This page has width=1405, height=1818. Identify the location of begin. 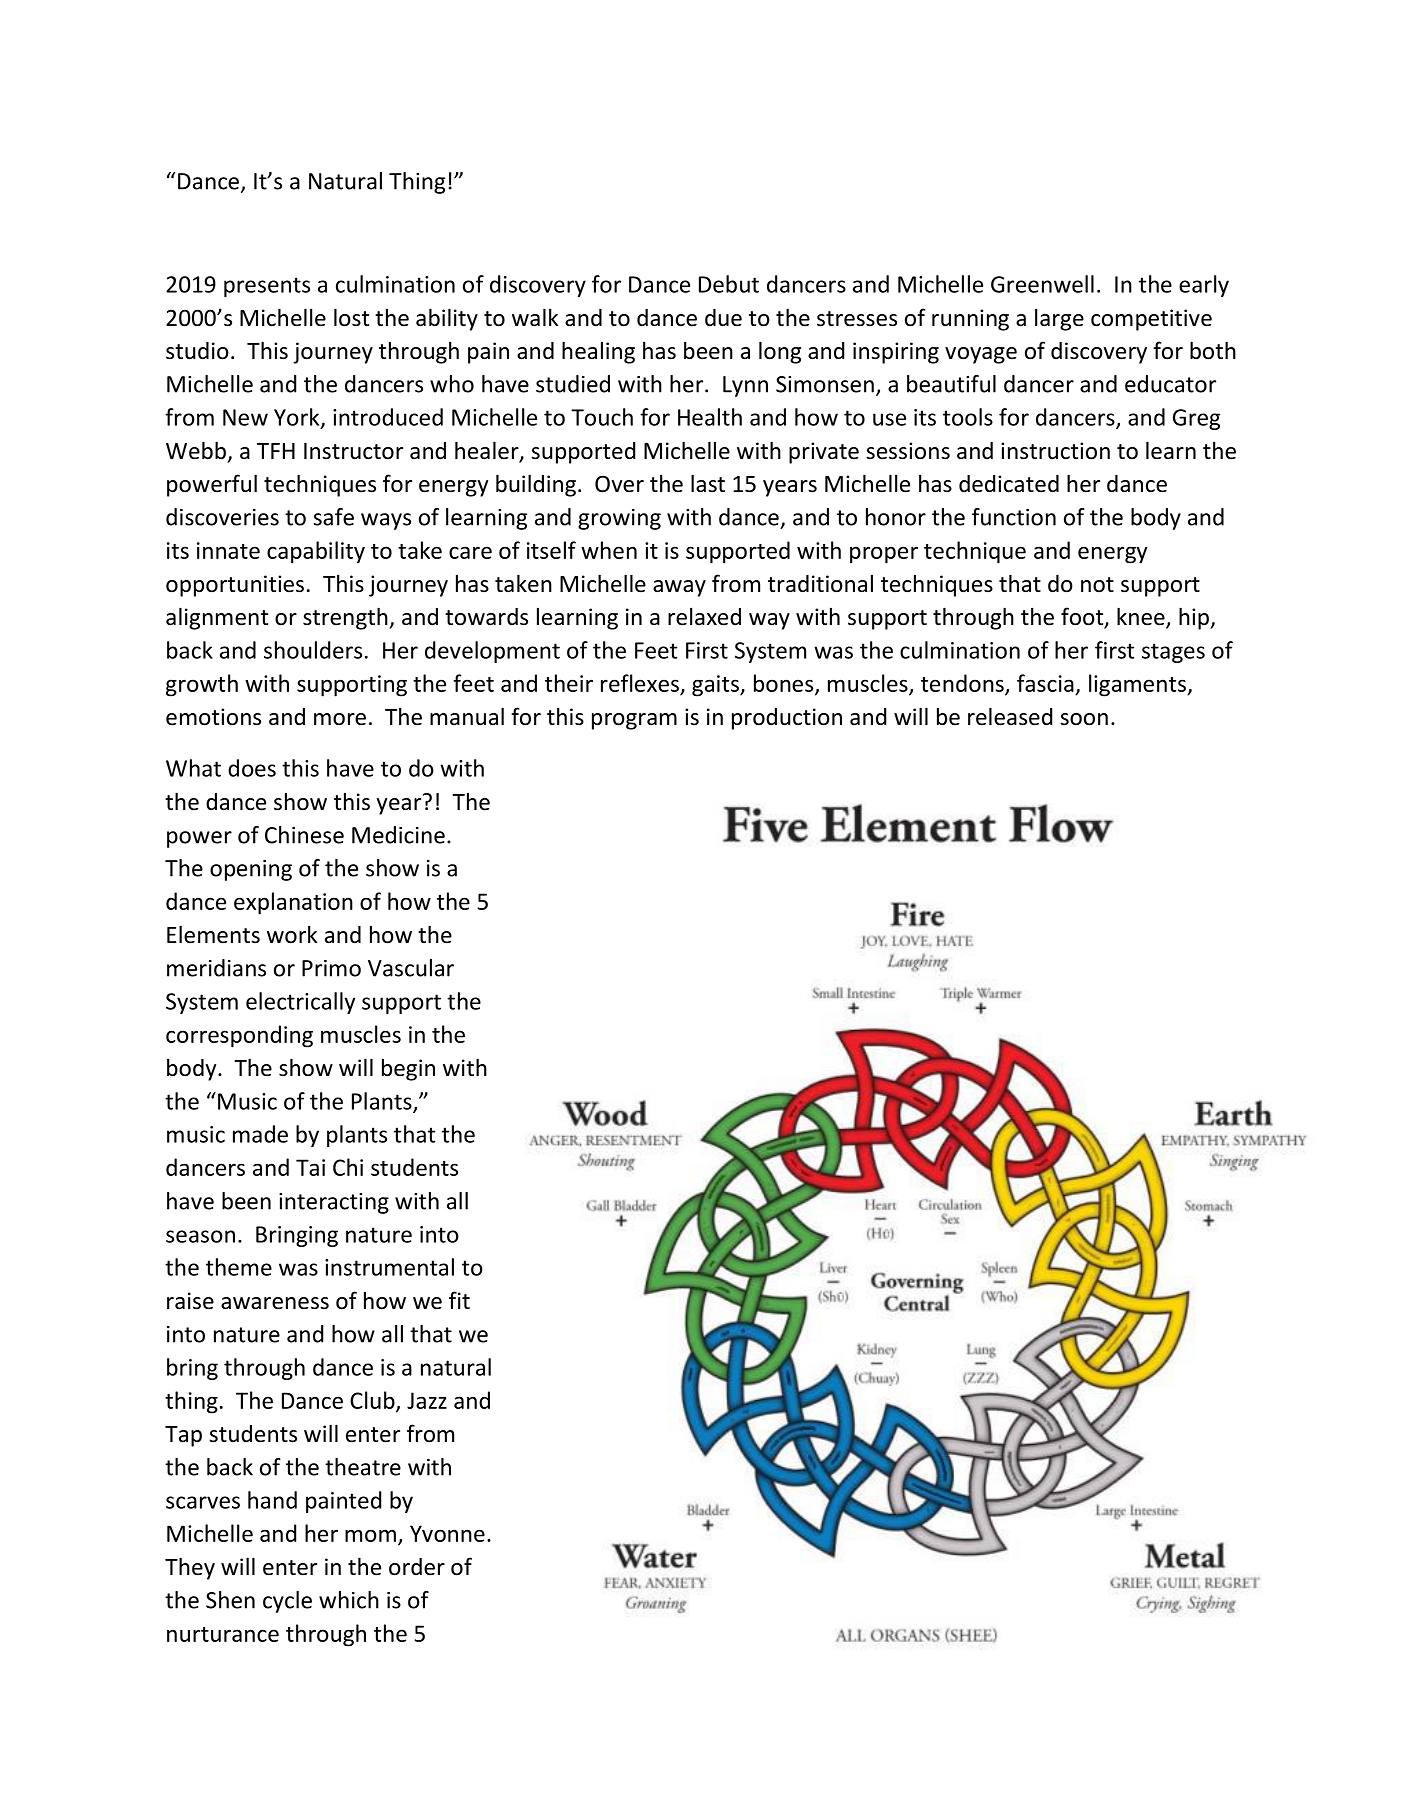
(408, 1069).
